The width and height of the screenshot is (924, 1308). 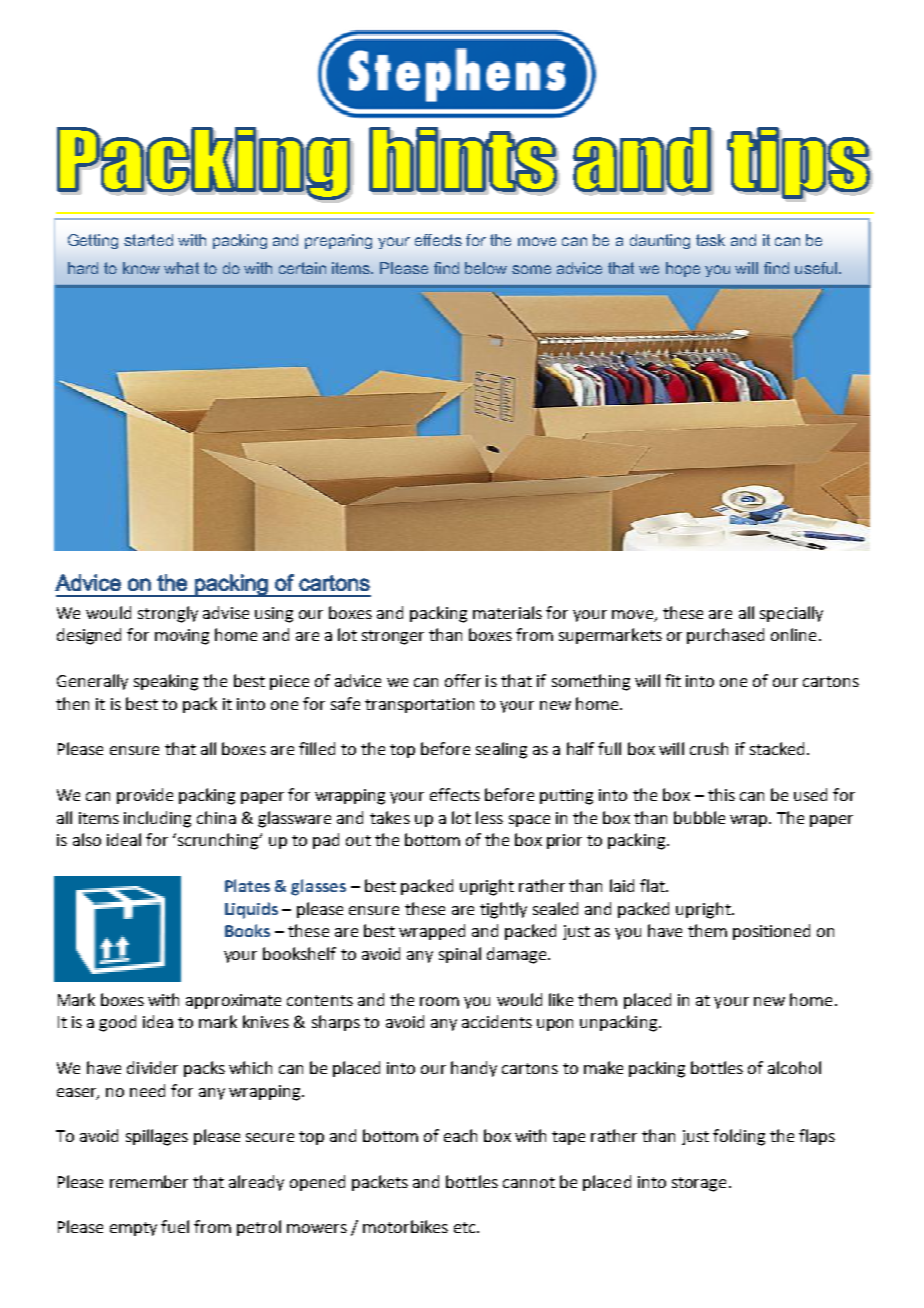 I want to click on materials, so click(x=507, y=612).
